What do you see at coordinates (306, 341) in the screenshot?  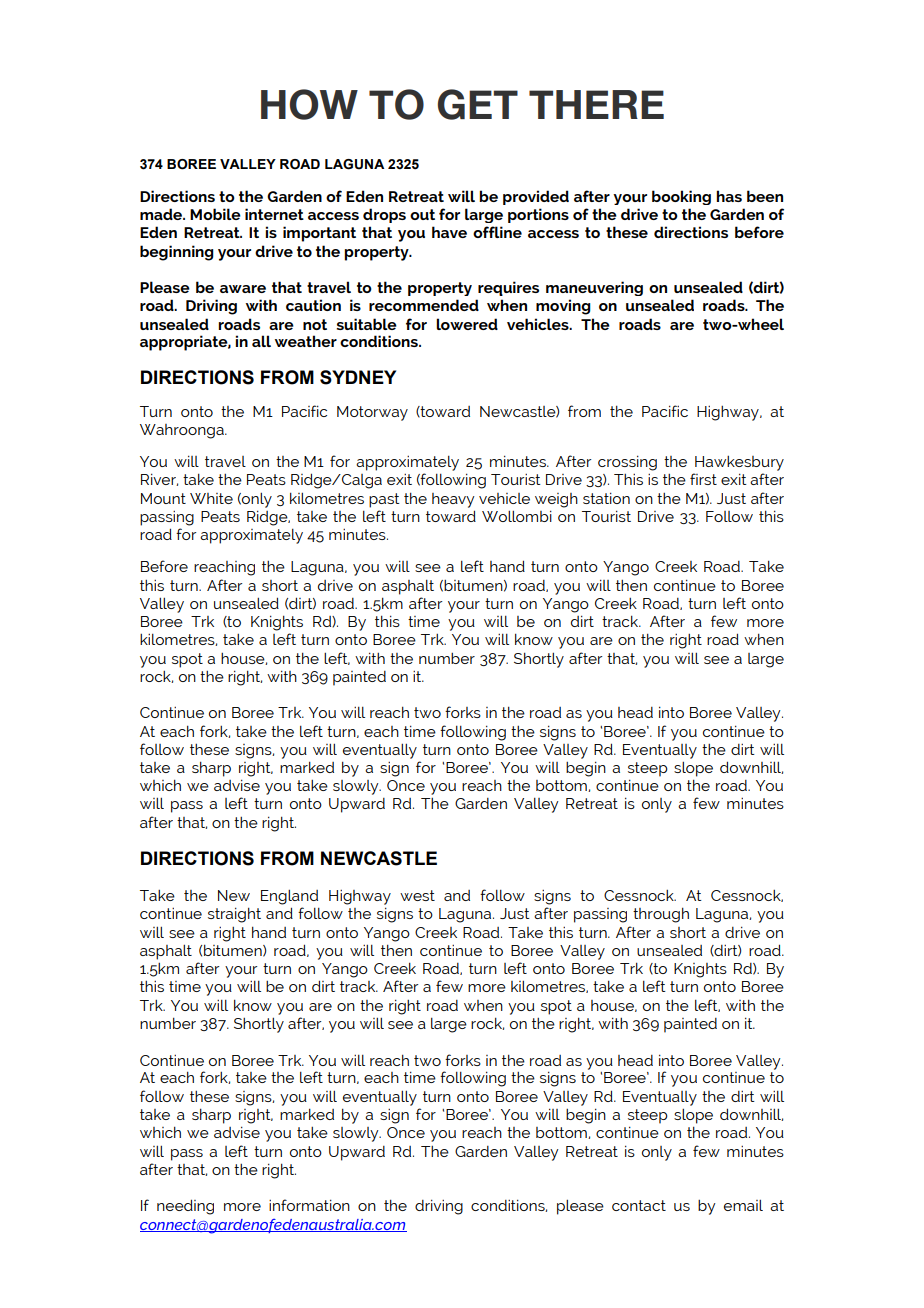 I see `weather` at bounding box center [306, 341].
